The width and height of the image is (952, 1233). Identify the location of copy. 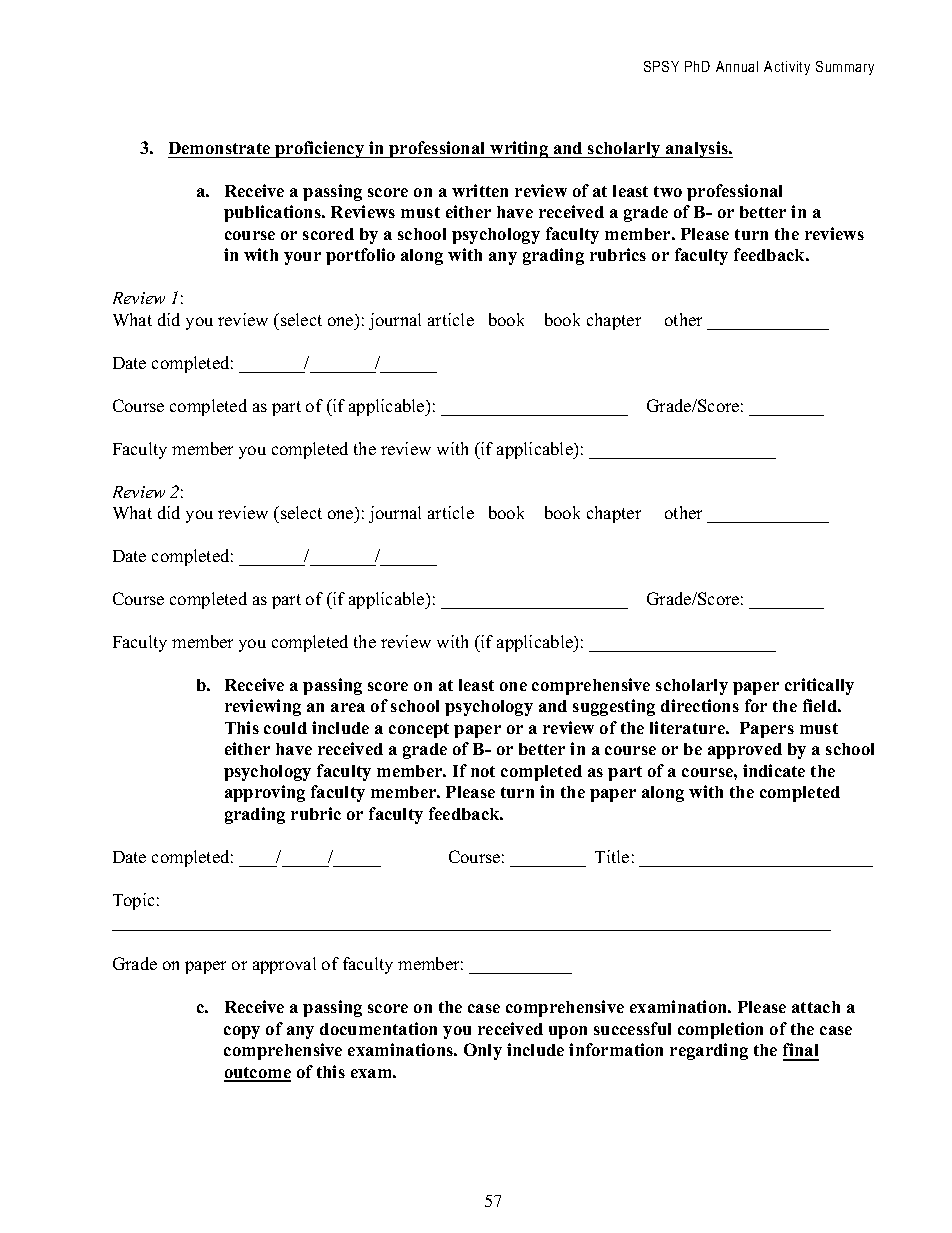
(242, 1032).
